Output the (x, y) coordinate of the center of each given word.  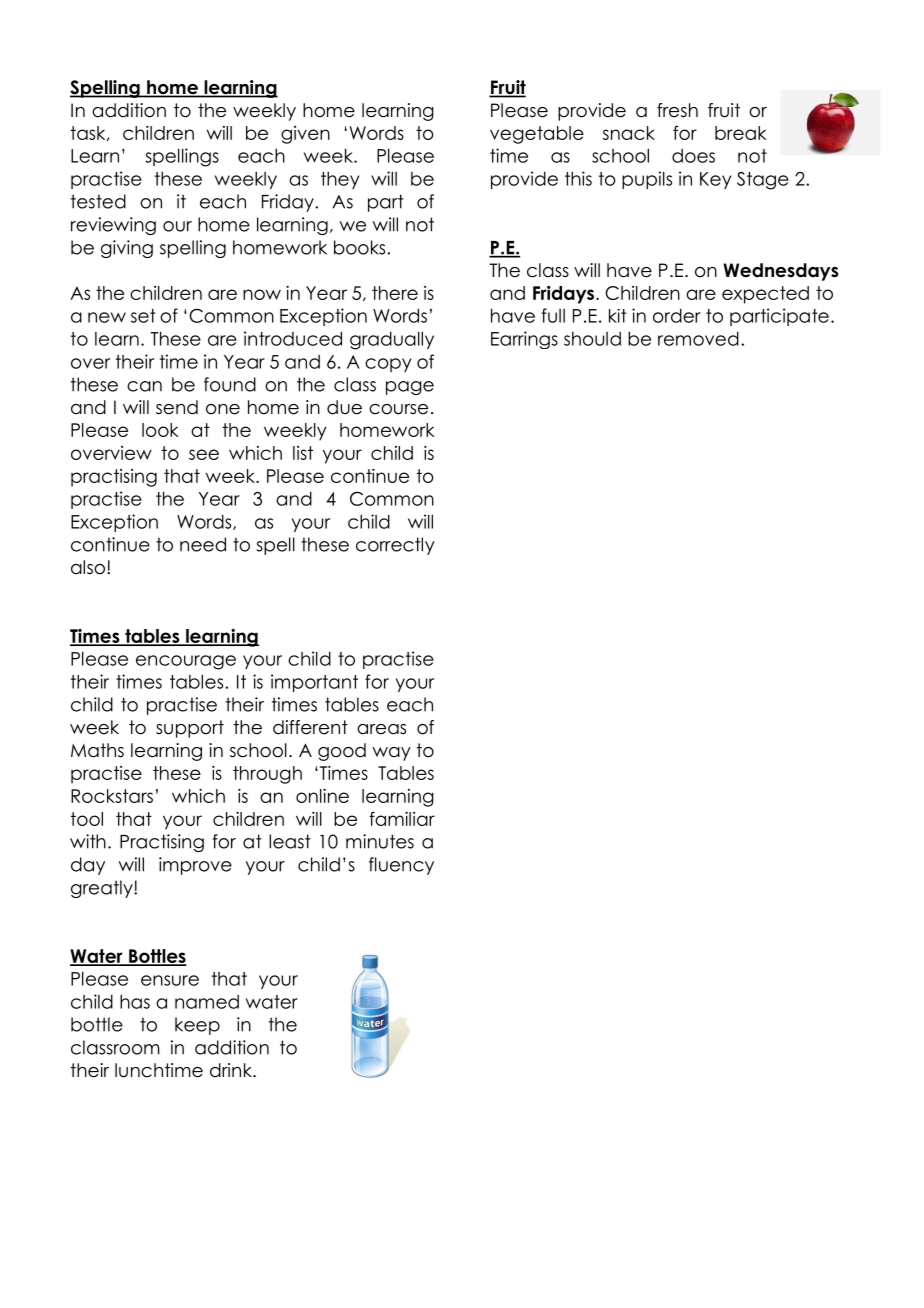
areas (381, 729)
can (144, 386)
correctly (395, 546)
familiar (402, 819)
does (693, 156)
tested (98, 201)
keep (197, 1026)
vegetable (537, 135)
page (410, 388)
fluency (401, 866)
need (203, 544)
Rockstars (112, 796)
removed (698, 338)
